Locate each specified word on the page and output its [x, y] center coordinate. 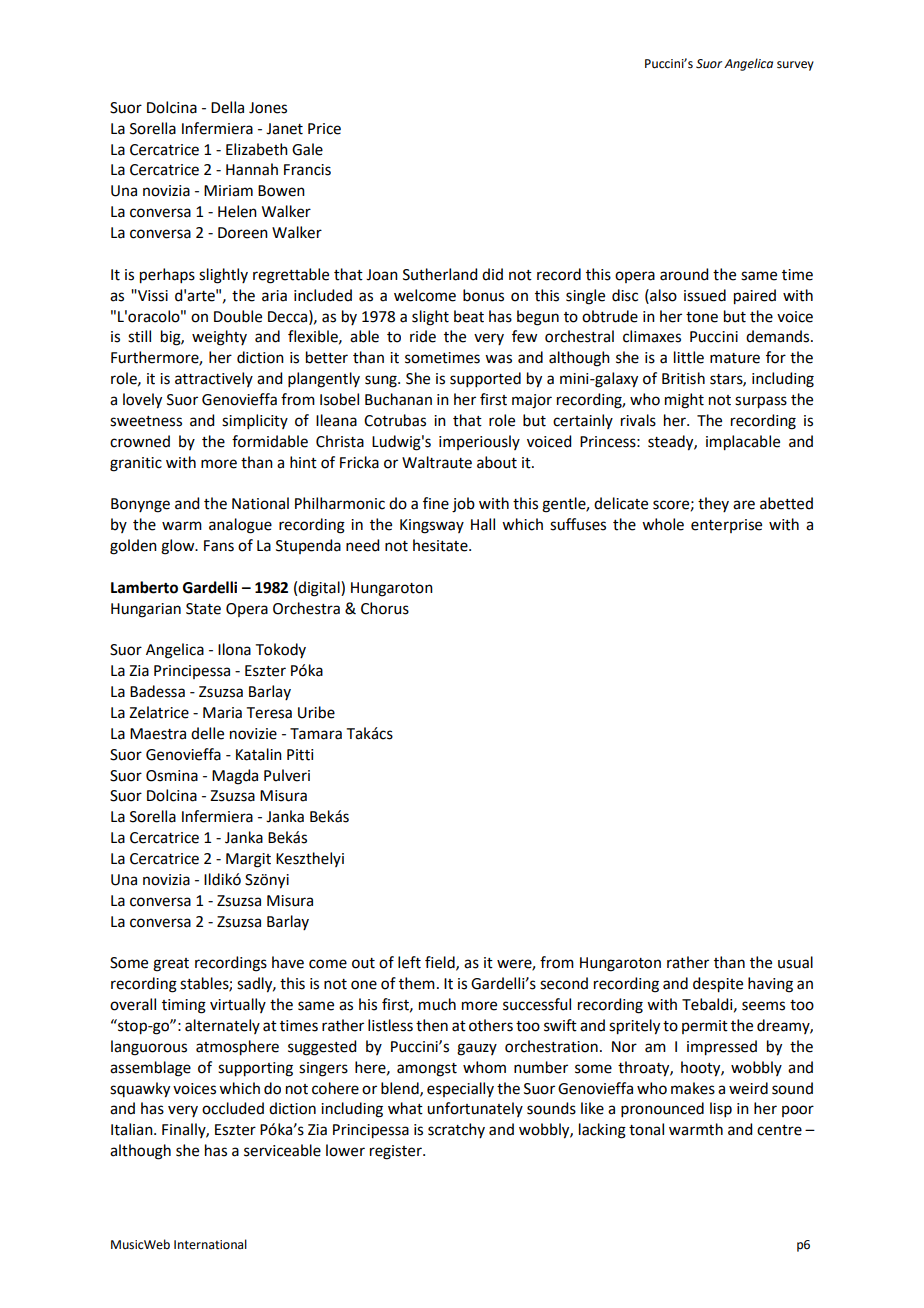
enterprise [726, 526]
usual [795, 962]
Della [227, 107]
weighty [219, 338]
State [203, 609]
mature [735, 358]
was [498, 359]
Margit [248, 860]
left [409, 962]
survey [795, 66]
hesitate [441, 545]
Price [324, 129]
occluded [233, 1108]
